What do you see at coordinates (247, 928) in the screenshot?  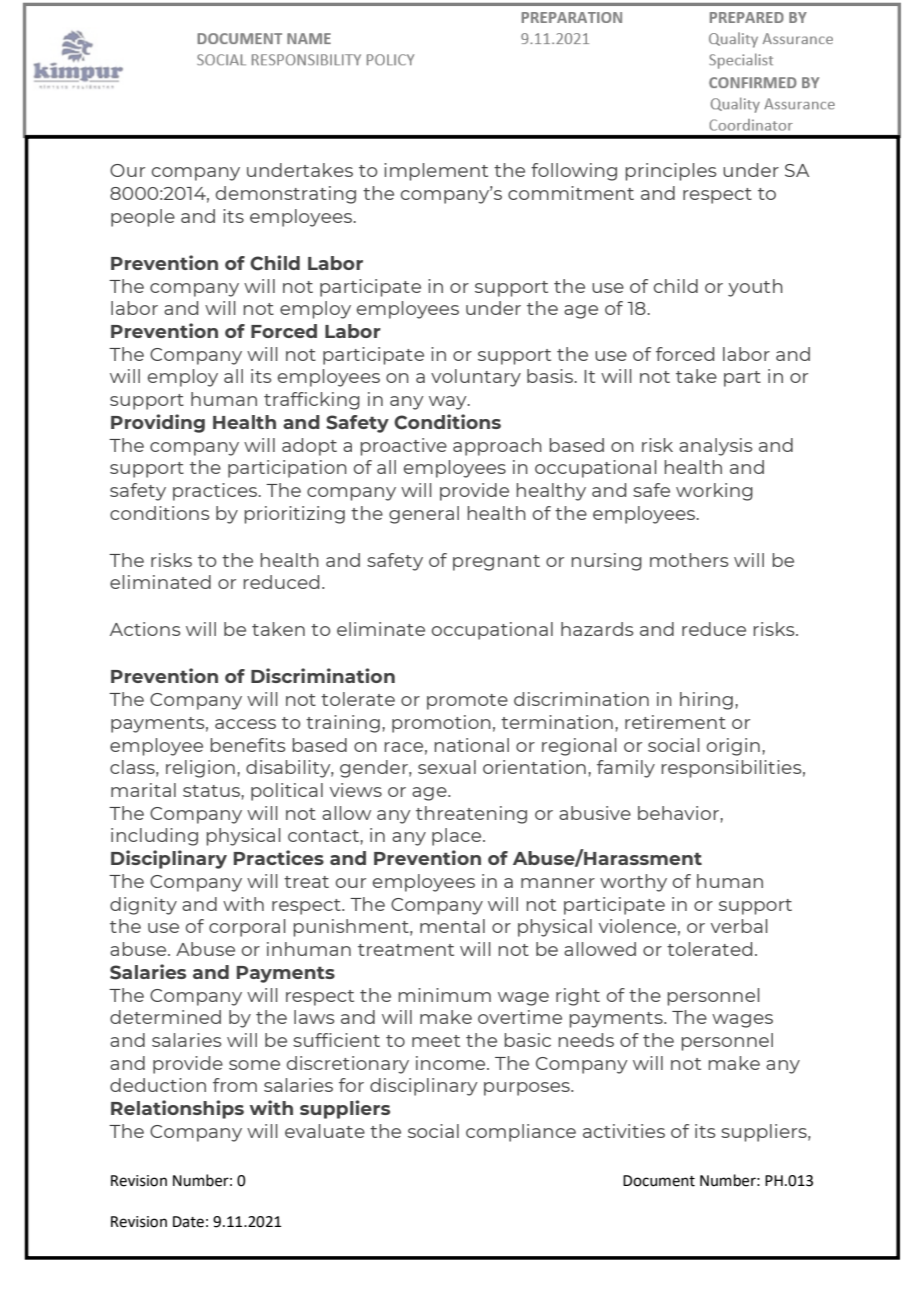 I see `corporal` at bounding box center [247, 928].
